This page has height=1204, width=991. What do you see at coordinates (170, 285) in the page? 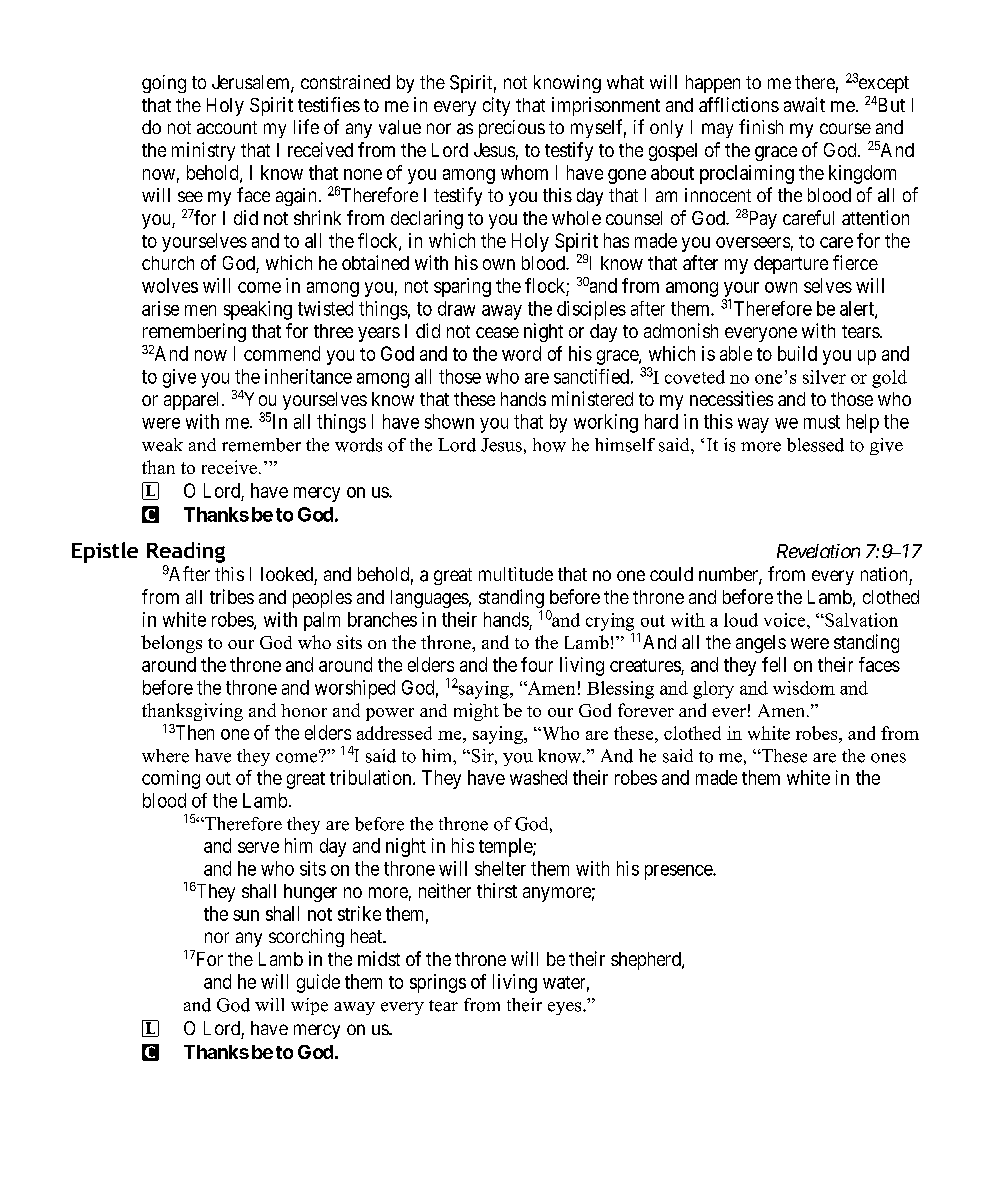
I see `wolves` at bounding box center [170, 285].
